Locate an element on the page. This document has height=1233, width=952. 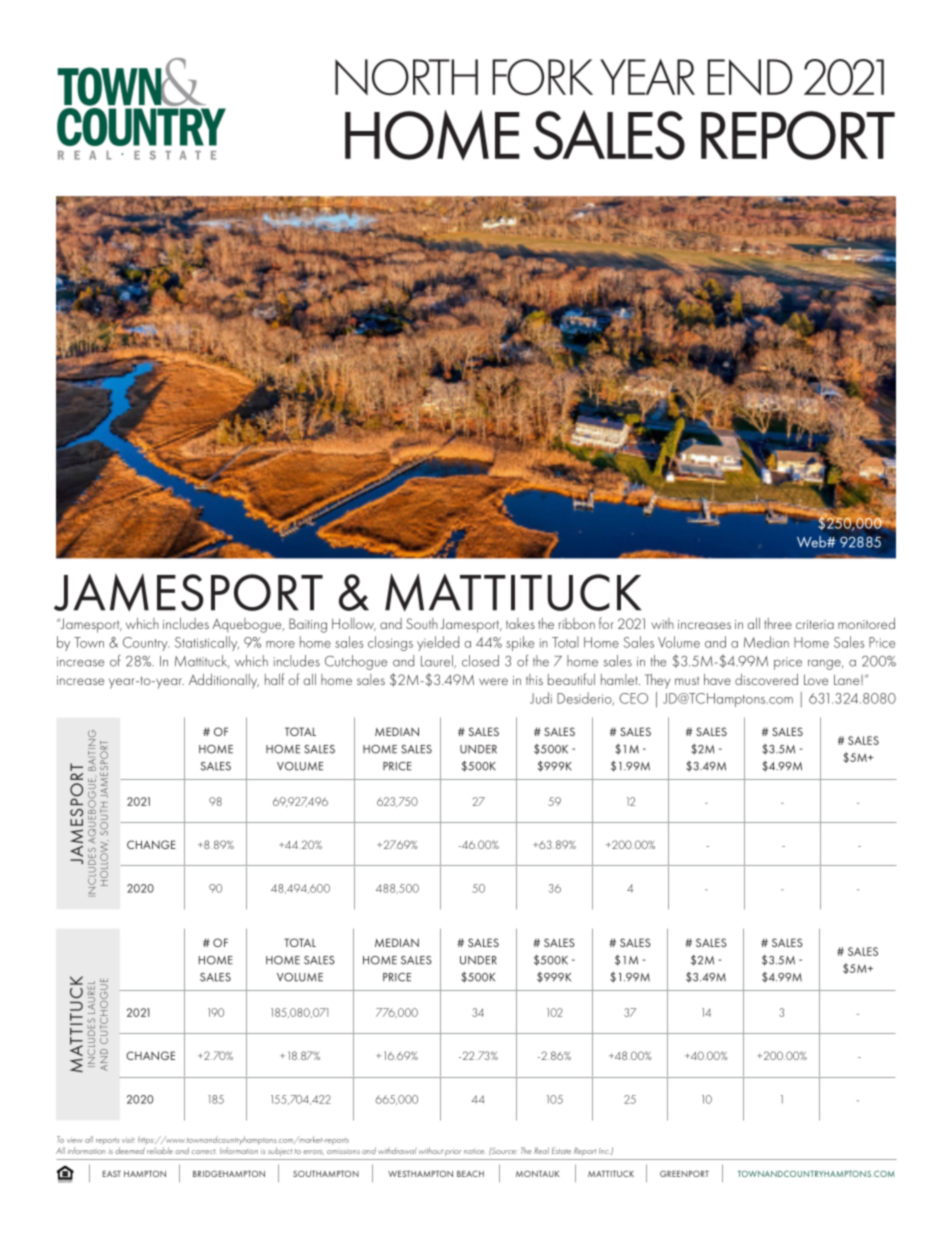
discovered is located at coordinates (766, 679).
